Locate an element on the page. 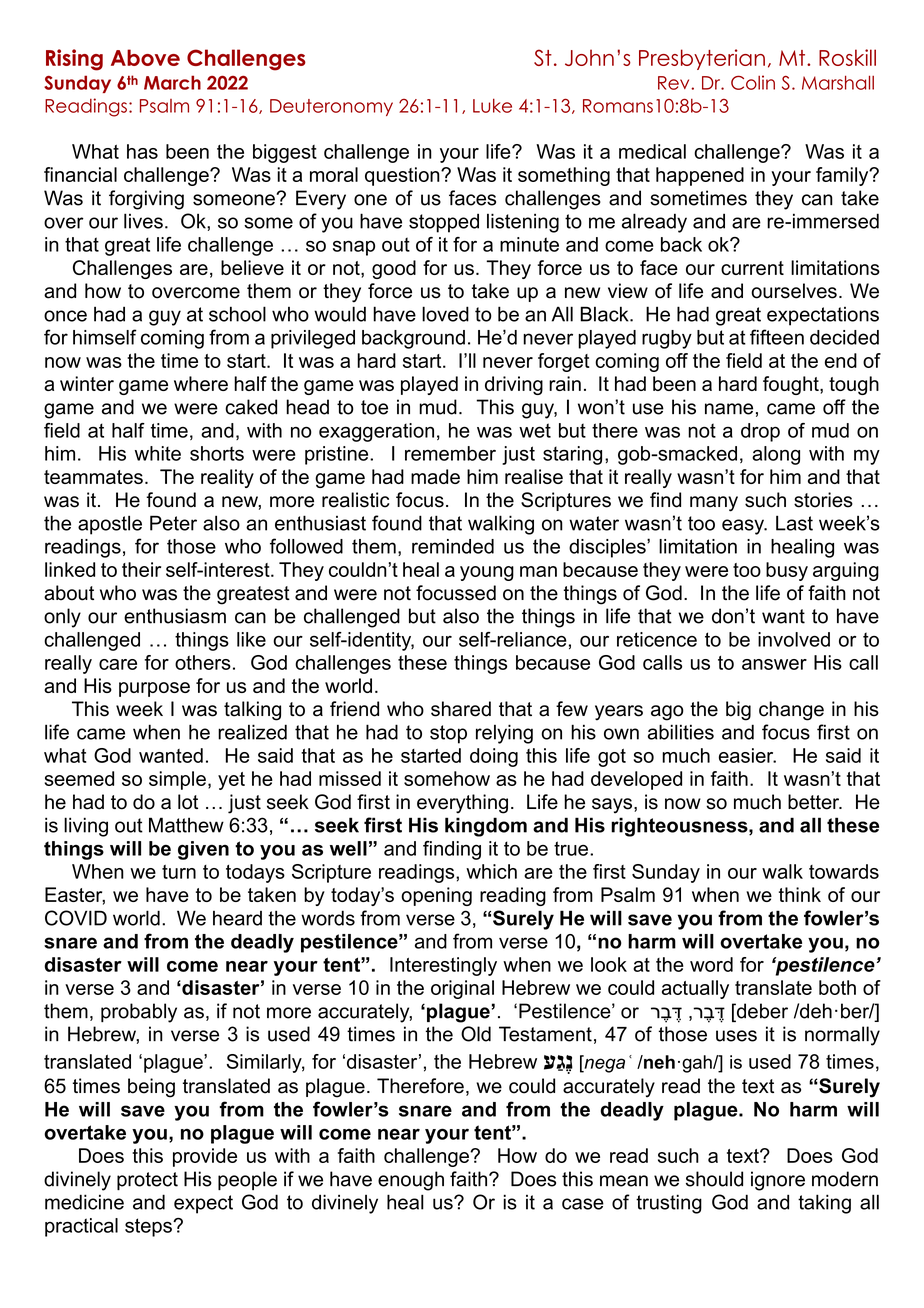  Luke is located at coordinates (492, 105).
